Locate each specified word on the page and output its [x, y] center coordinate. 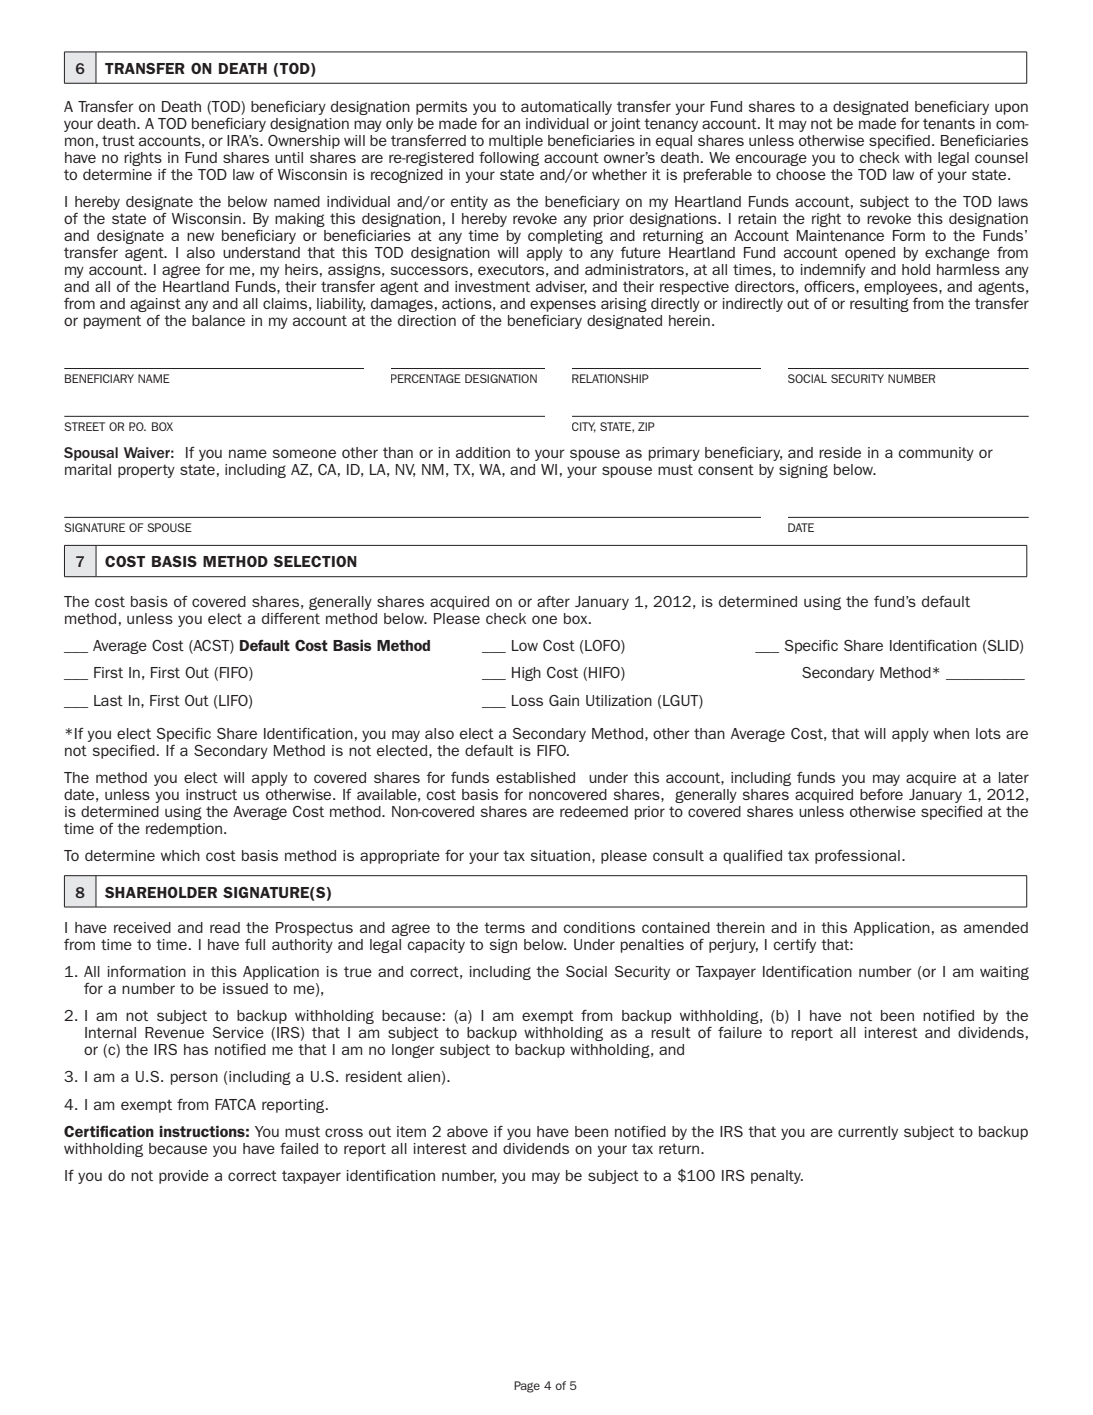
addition [483, 452]
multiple [516, 142]
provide [184, 1177]
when [951, 733]
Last [108, 700]
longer [413, 1051]
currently [868, 1133]
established [535, 777]
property [146, 471]
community [936, 454]
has [196, 1049]
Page [527, 1387]
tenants [949, 123]
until [289, 157]
